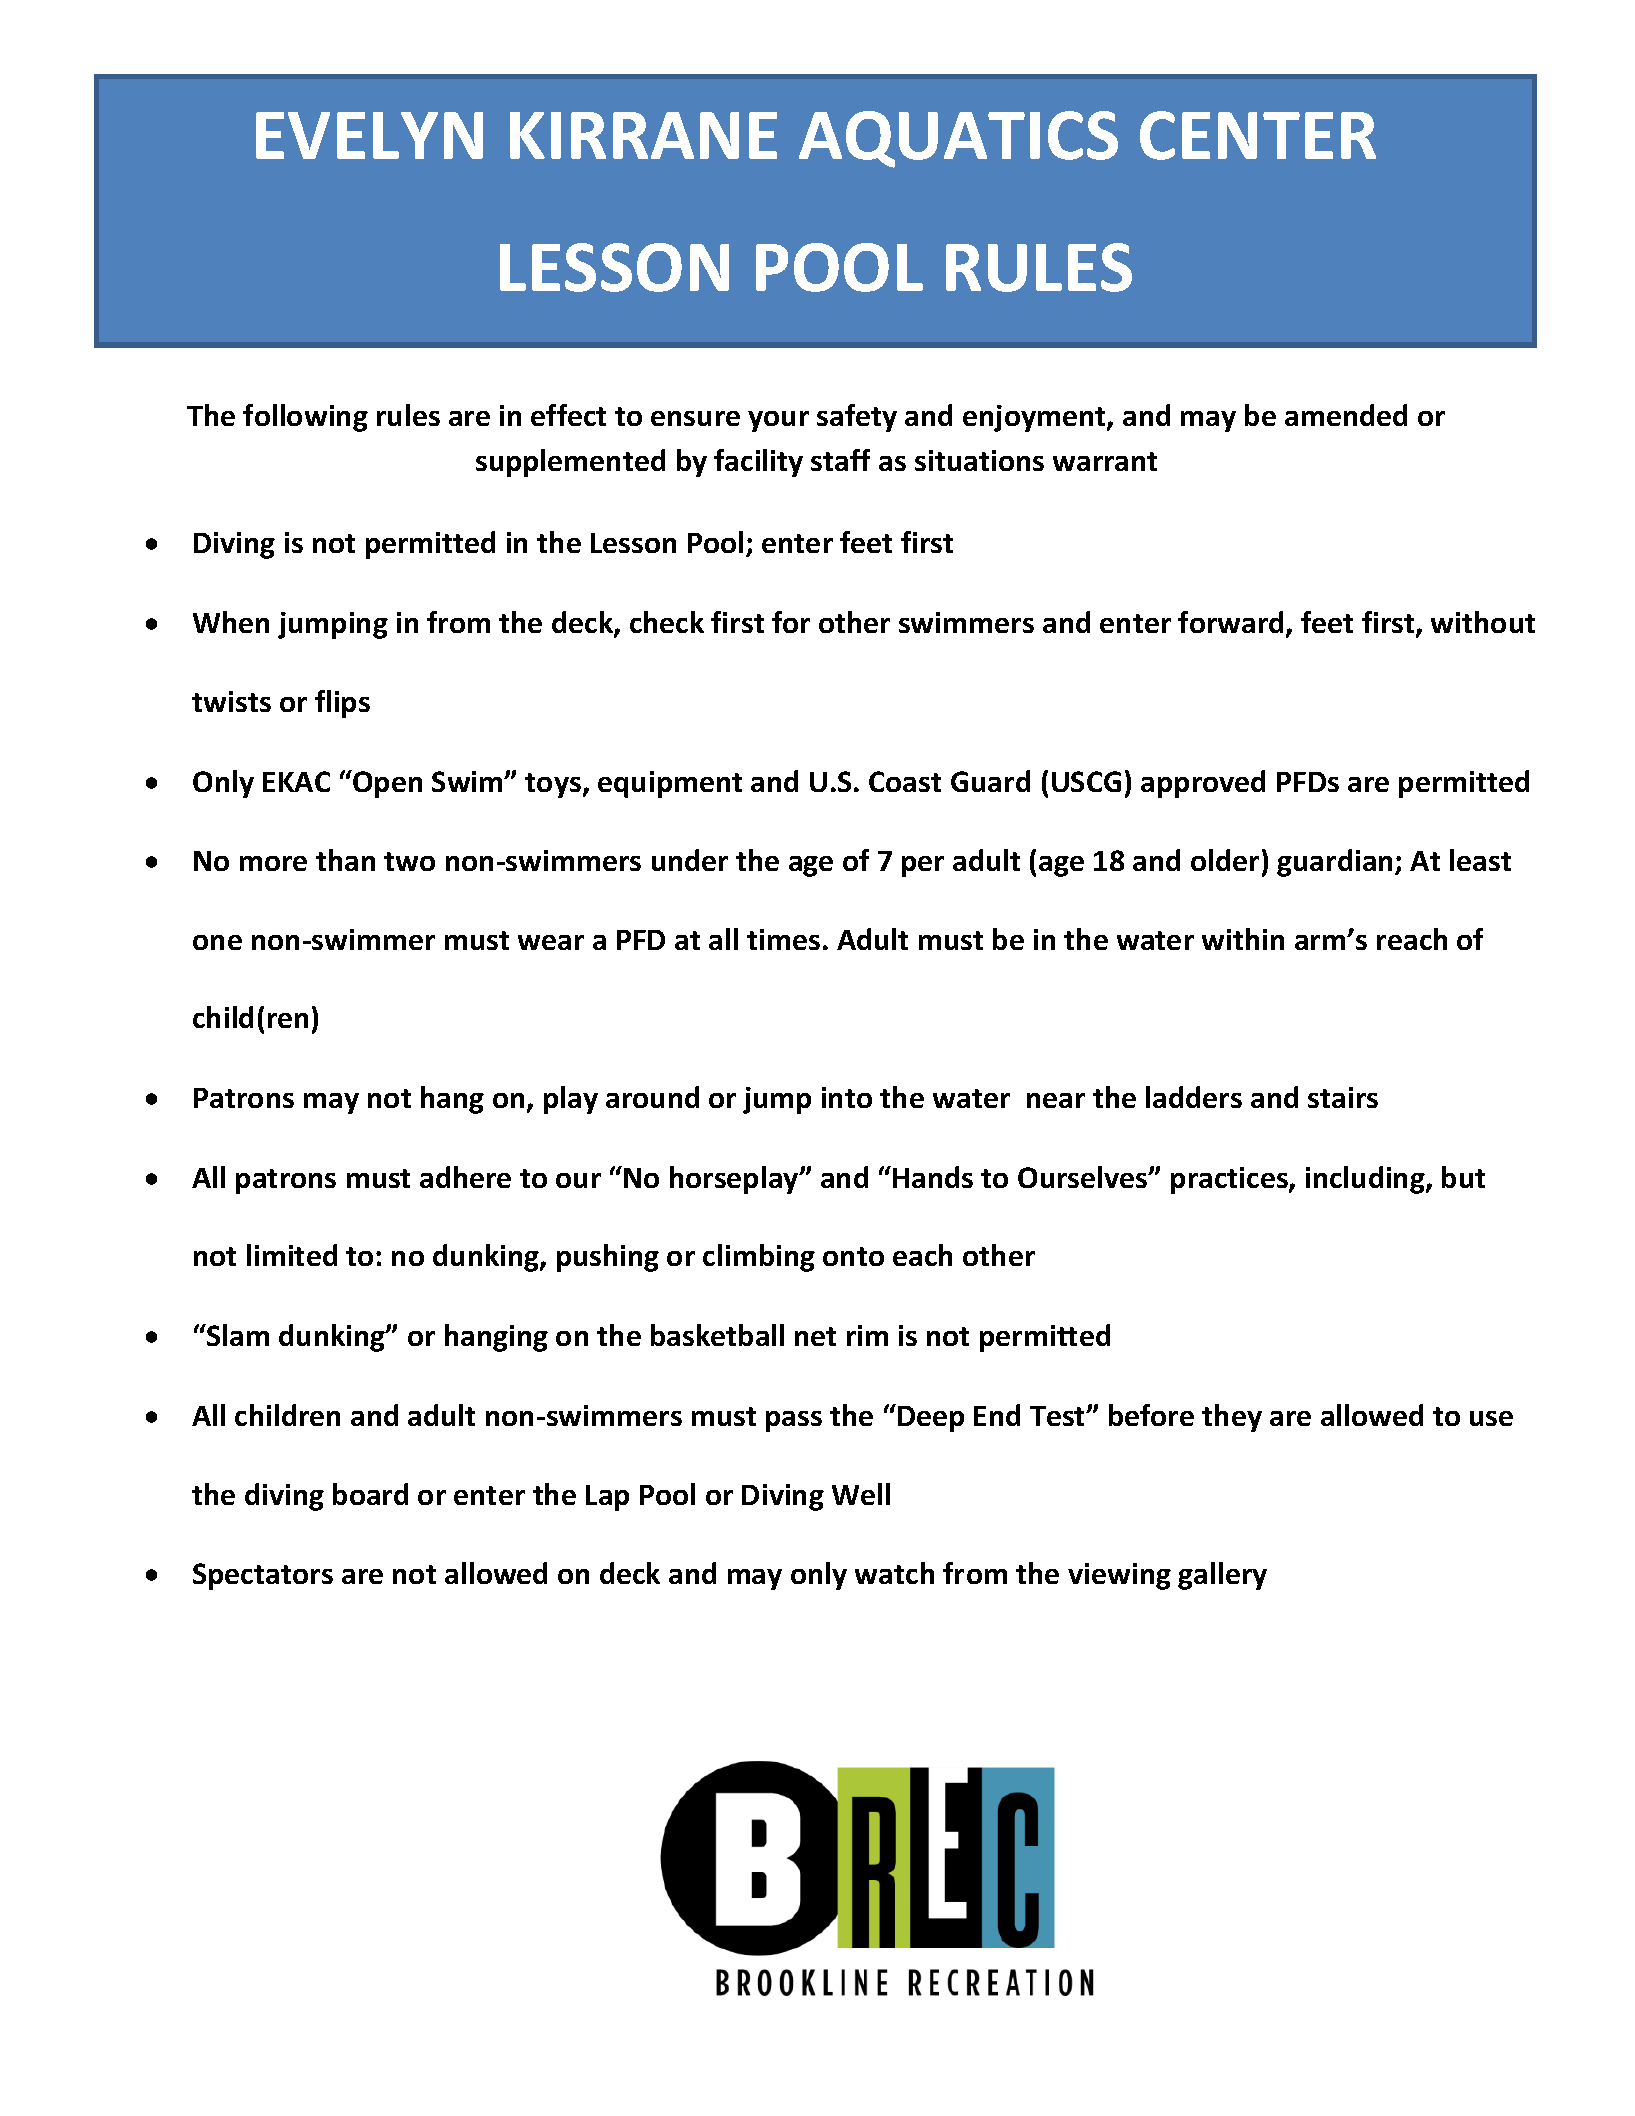  I want to click on flips, so click(342, 704).
